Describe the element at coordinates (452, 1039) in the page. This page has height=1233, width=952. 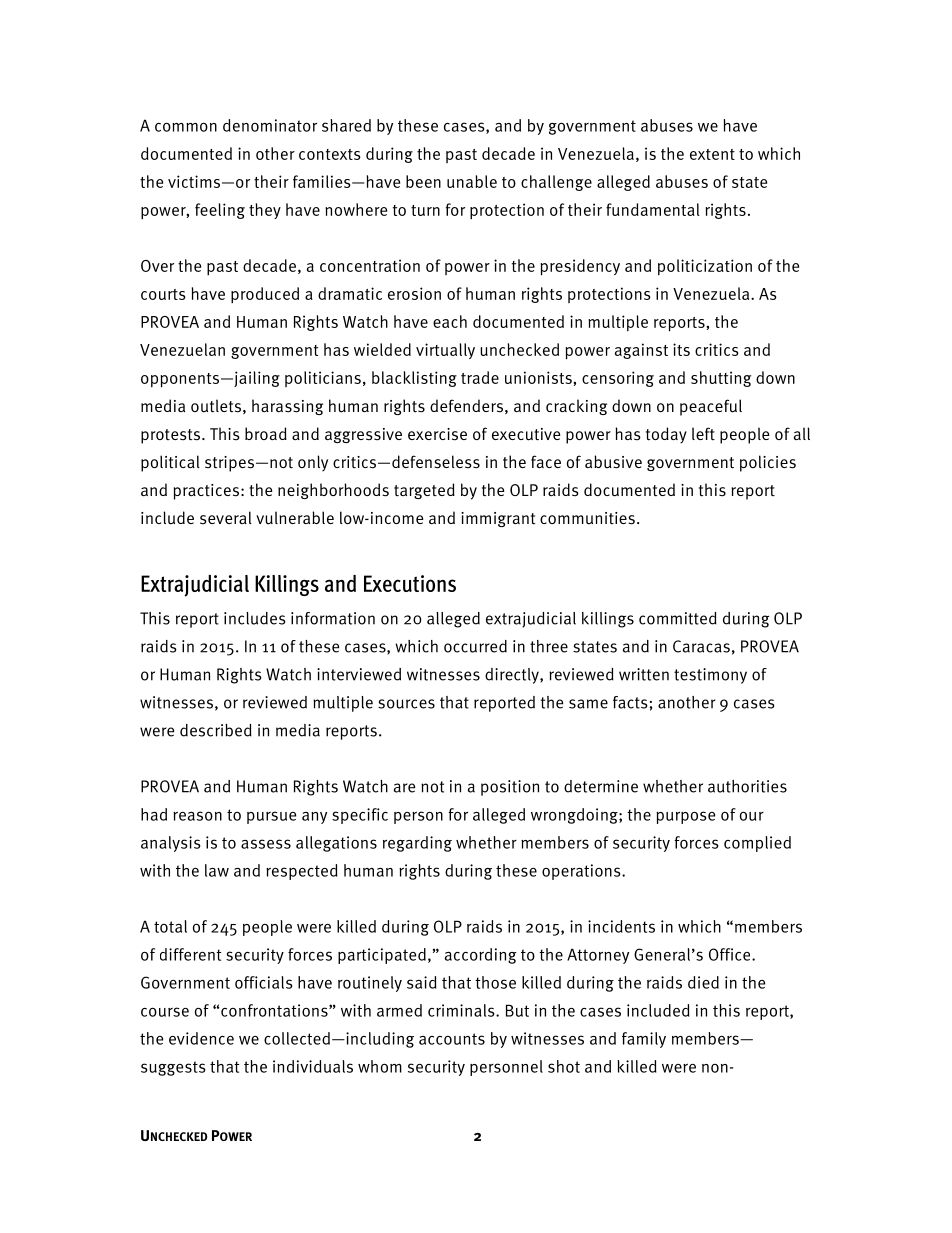
I see `accounts` at that location.
